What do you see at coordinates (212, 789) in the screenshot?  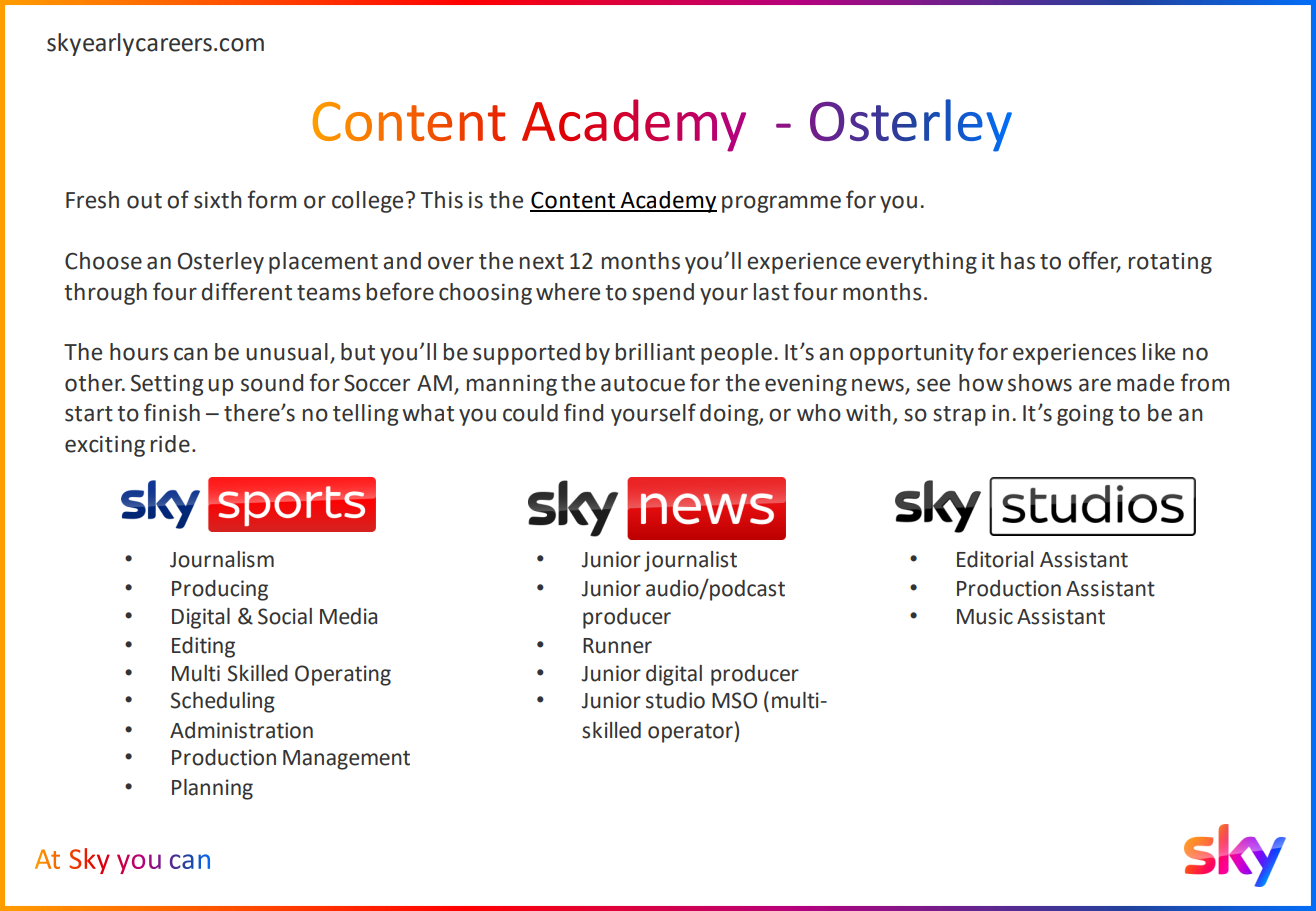 I see `Planning` at bounding box center [212, 789].
